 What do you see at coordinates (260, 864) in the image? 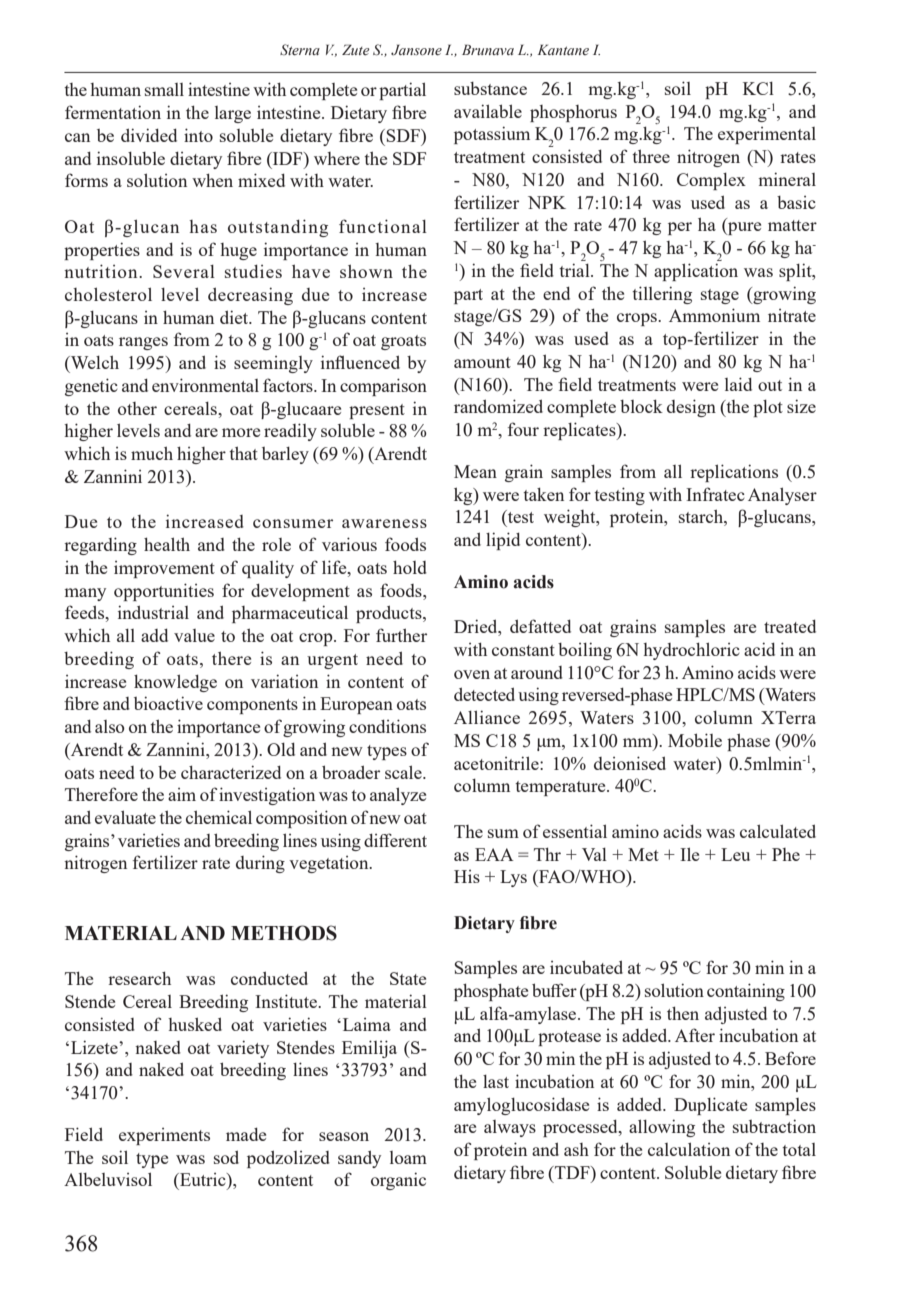
I see `during` at bounding box center [260, 864].
